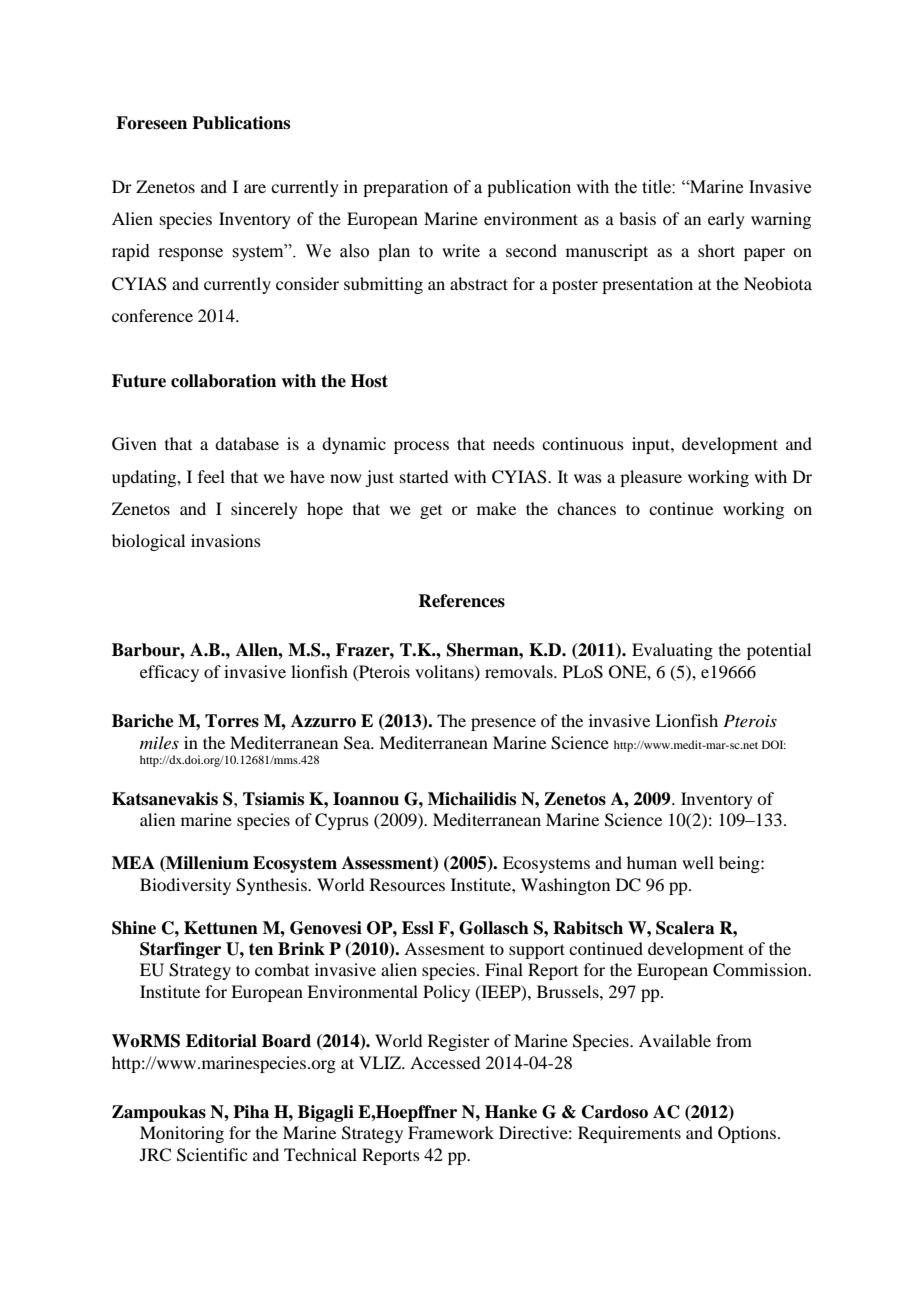  What do you see at coordinates (159, 742) in the page?
I see `miles` at bounding box center [159, 742].
